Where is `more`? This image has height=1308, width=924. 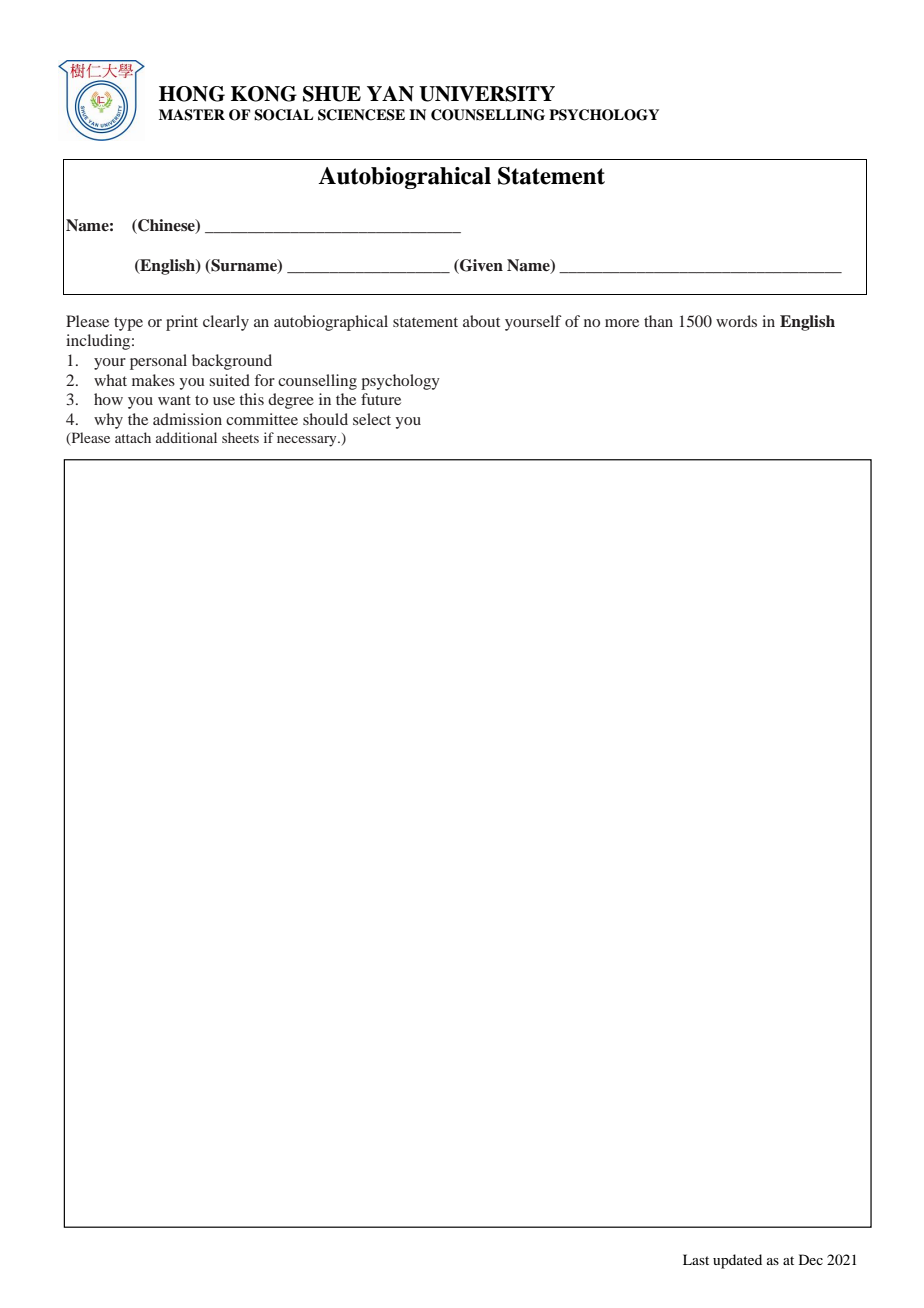
more is located at coordinates (622, 323).
